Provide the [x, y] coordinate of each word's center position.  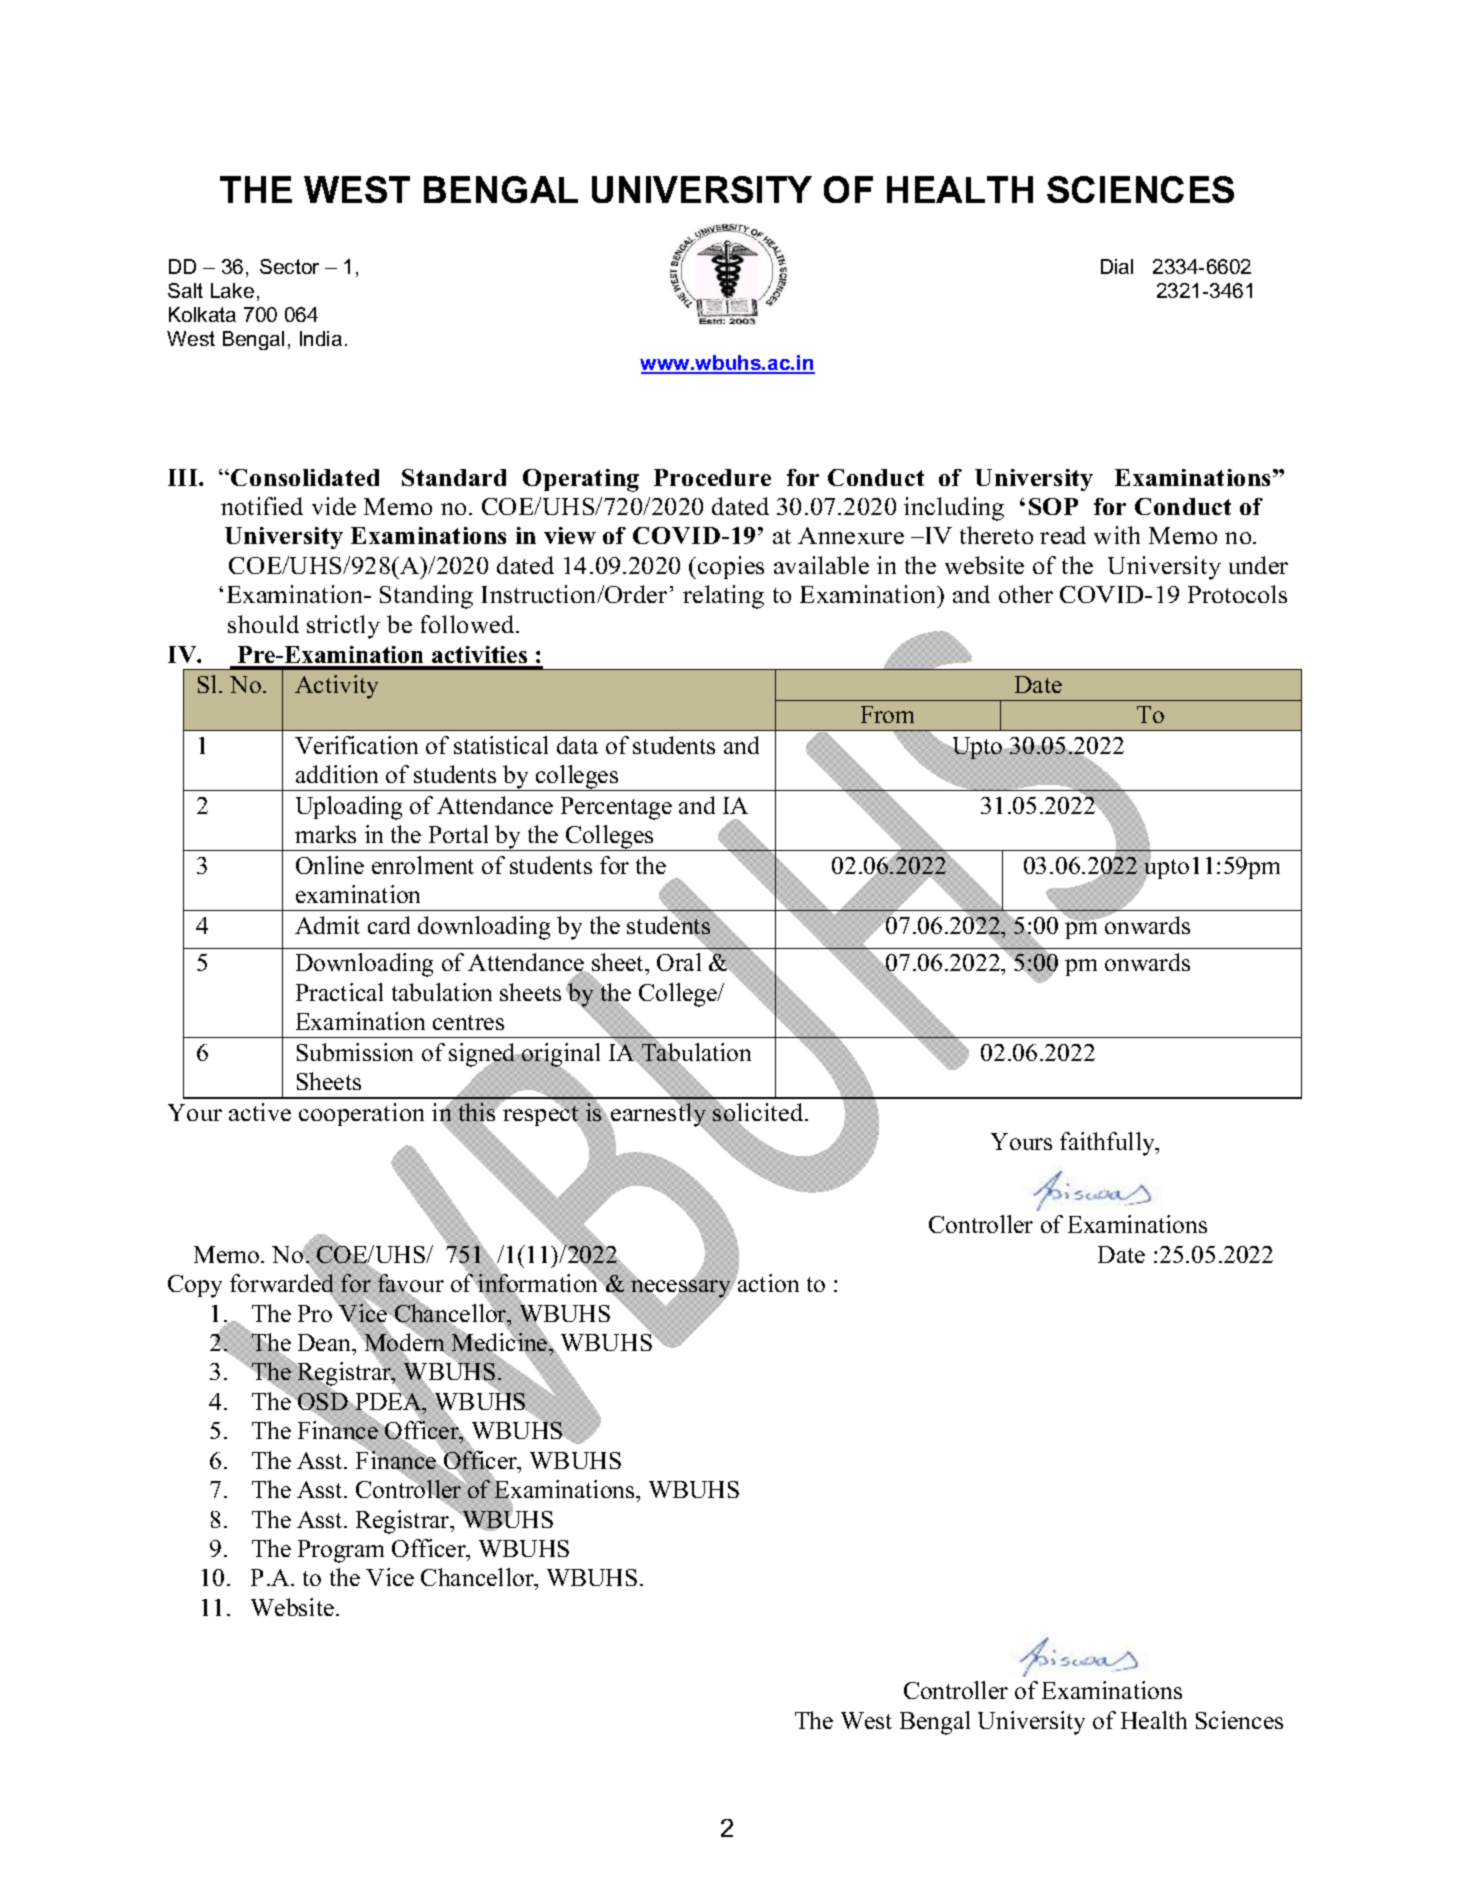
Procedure [712, 477]
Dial [1117, 266]
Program [341, 1551]
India [321, 338]
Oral [679, 962]
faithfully [1109, 1144]
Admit [327, 925]
